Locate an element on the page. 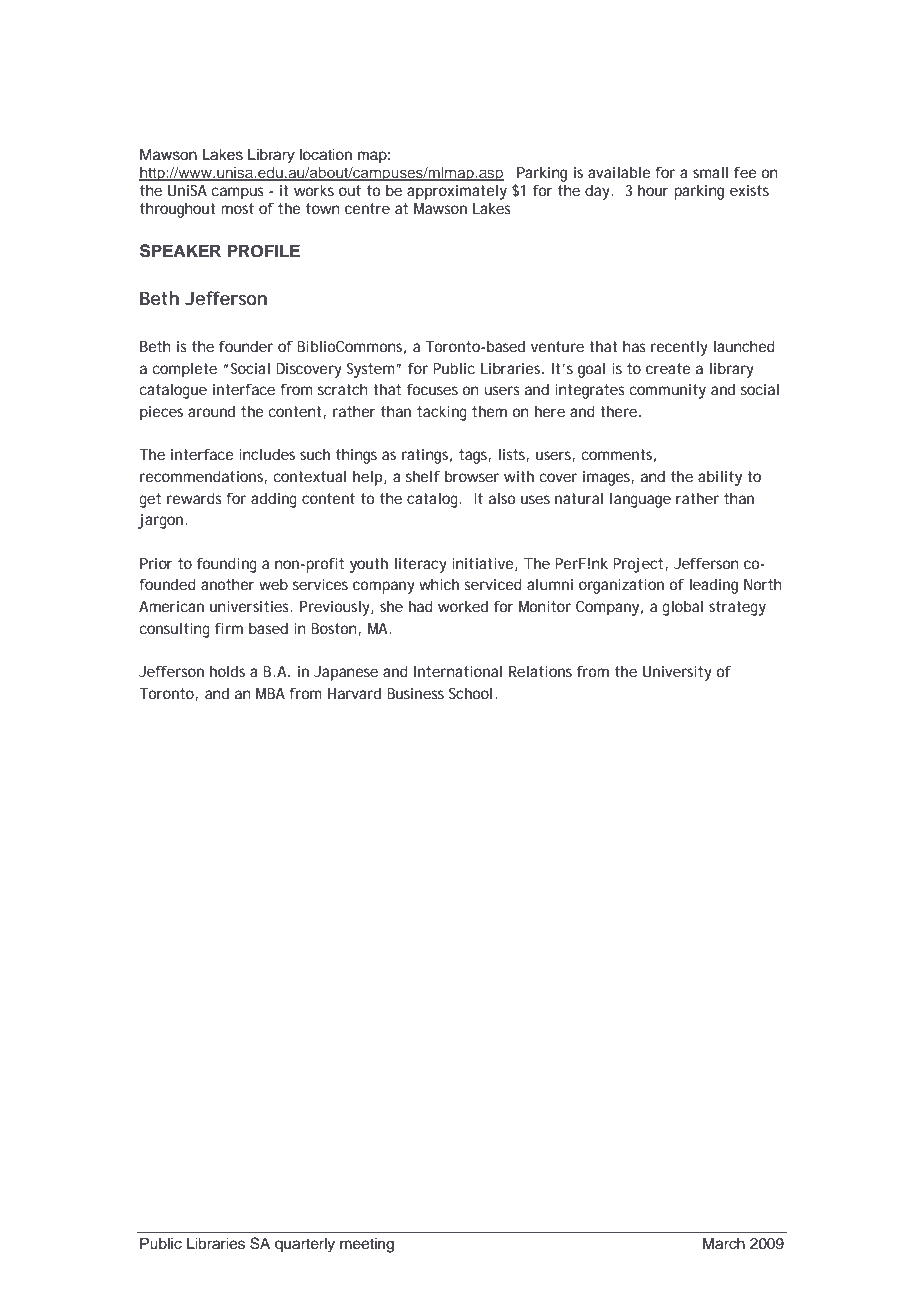  meeting is located at coordinates (367, 1245).
